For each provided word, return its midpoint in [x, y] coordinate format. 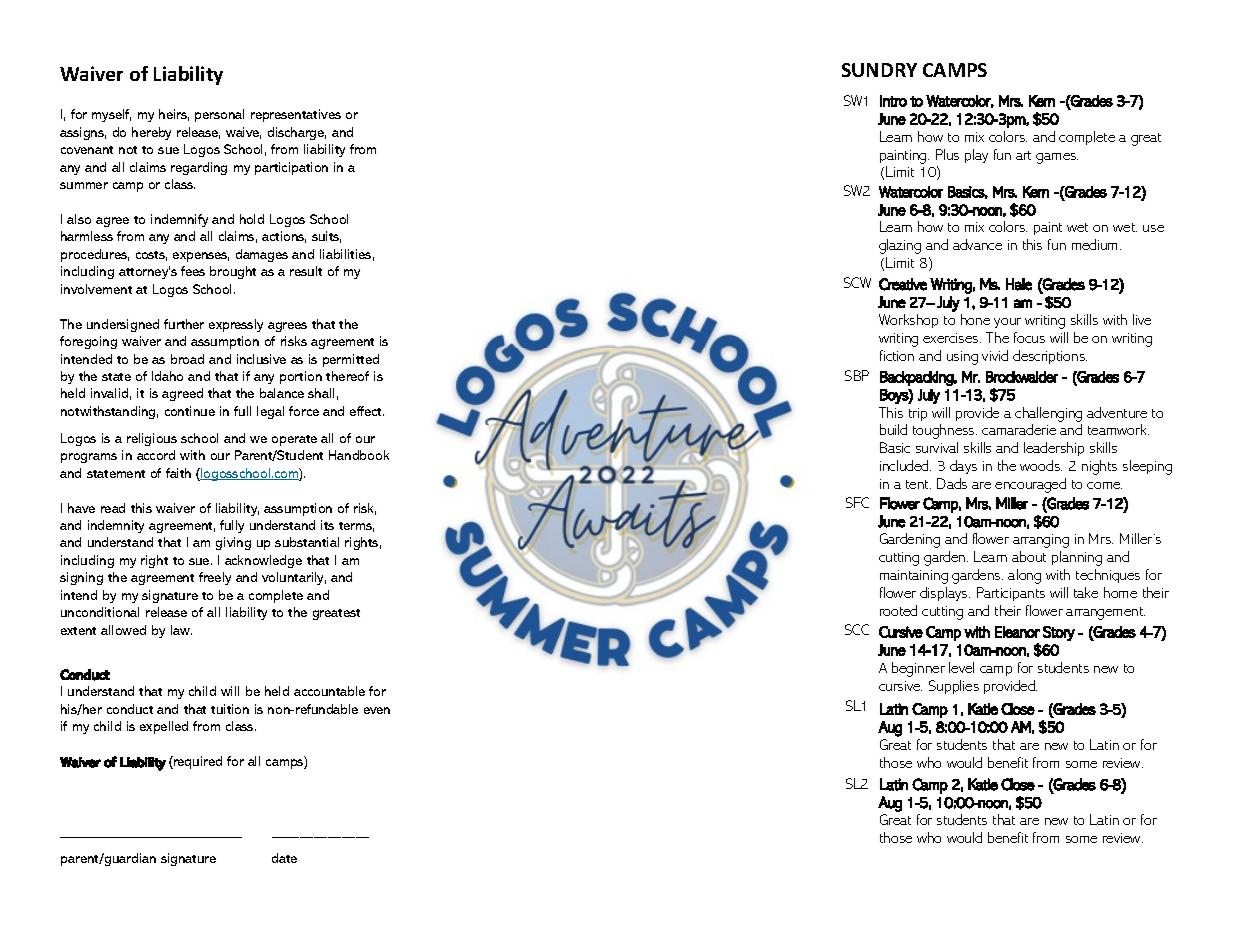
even [377, 710]
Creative [903, 284]
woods [1041, 465]
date [284, 858]
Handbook [359, 455]
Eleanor [1017, 632]
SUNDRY [879, 70]
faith [178, 473]
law [181, 630]
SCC [857, 629]
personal [219, 115]
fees [193, 271]
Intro [893, 101]
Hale [1019, 284]
